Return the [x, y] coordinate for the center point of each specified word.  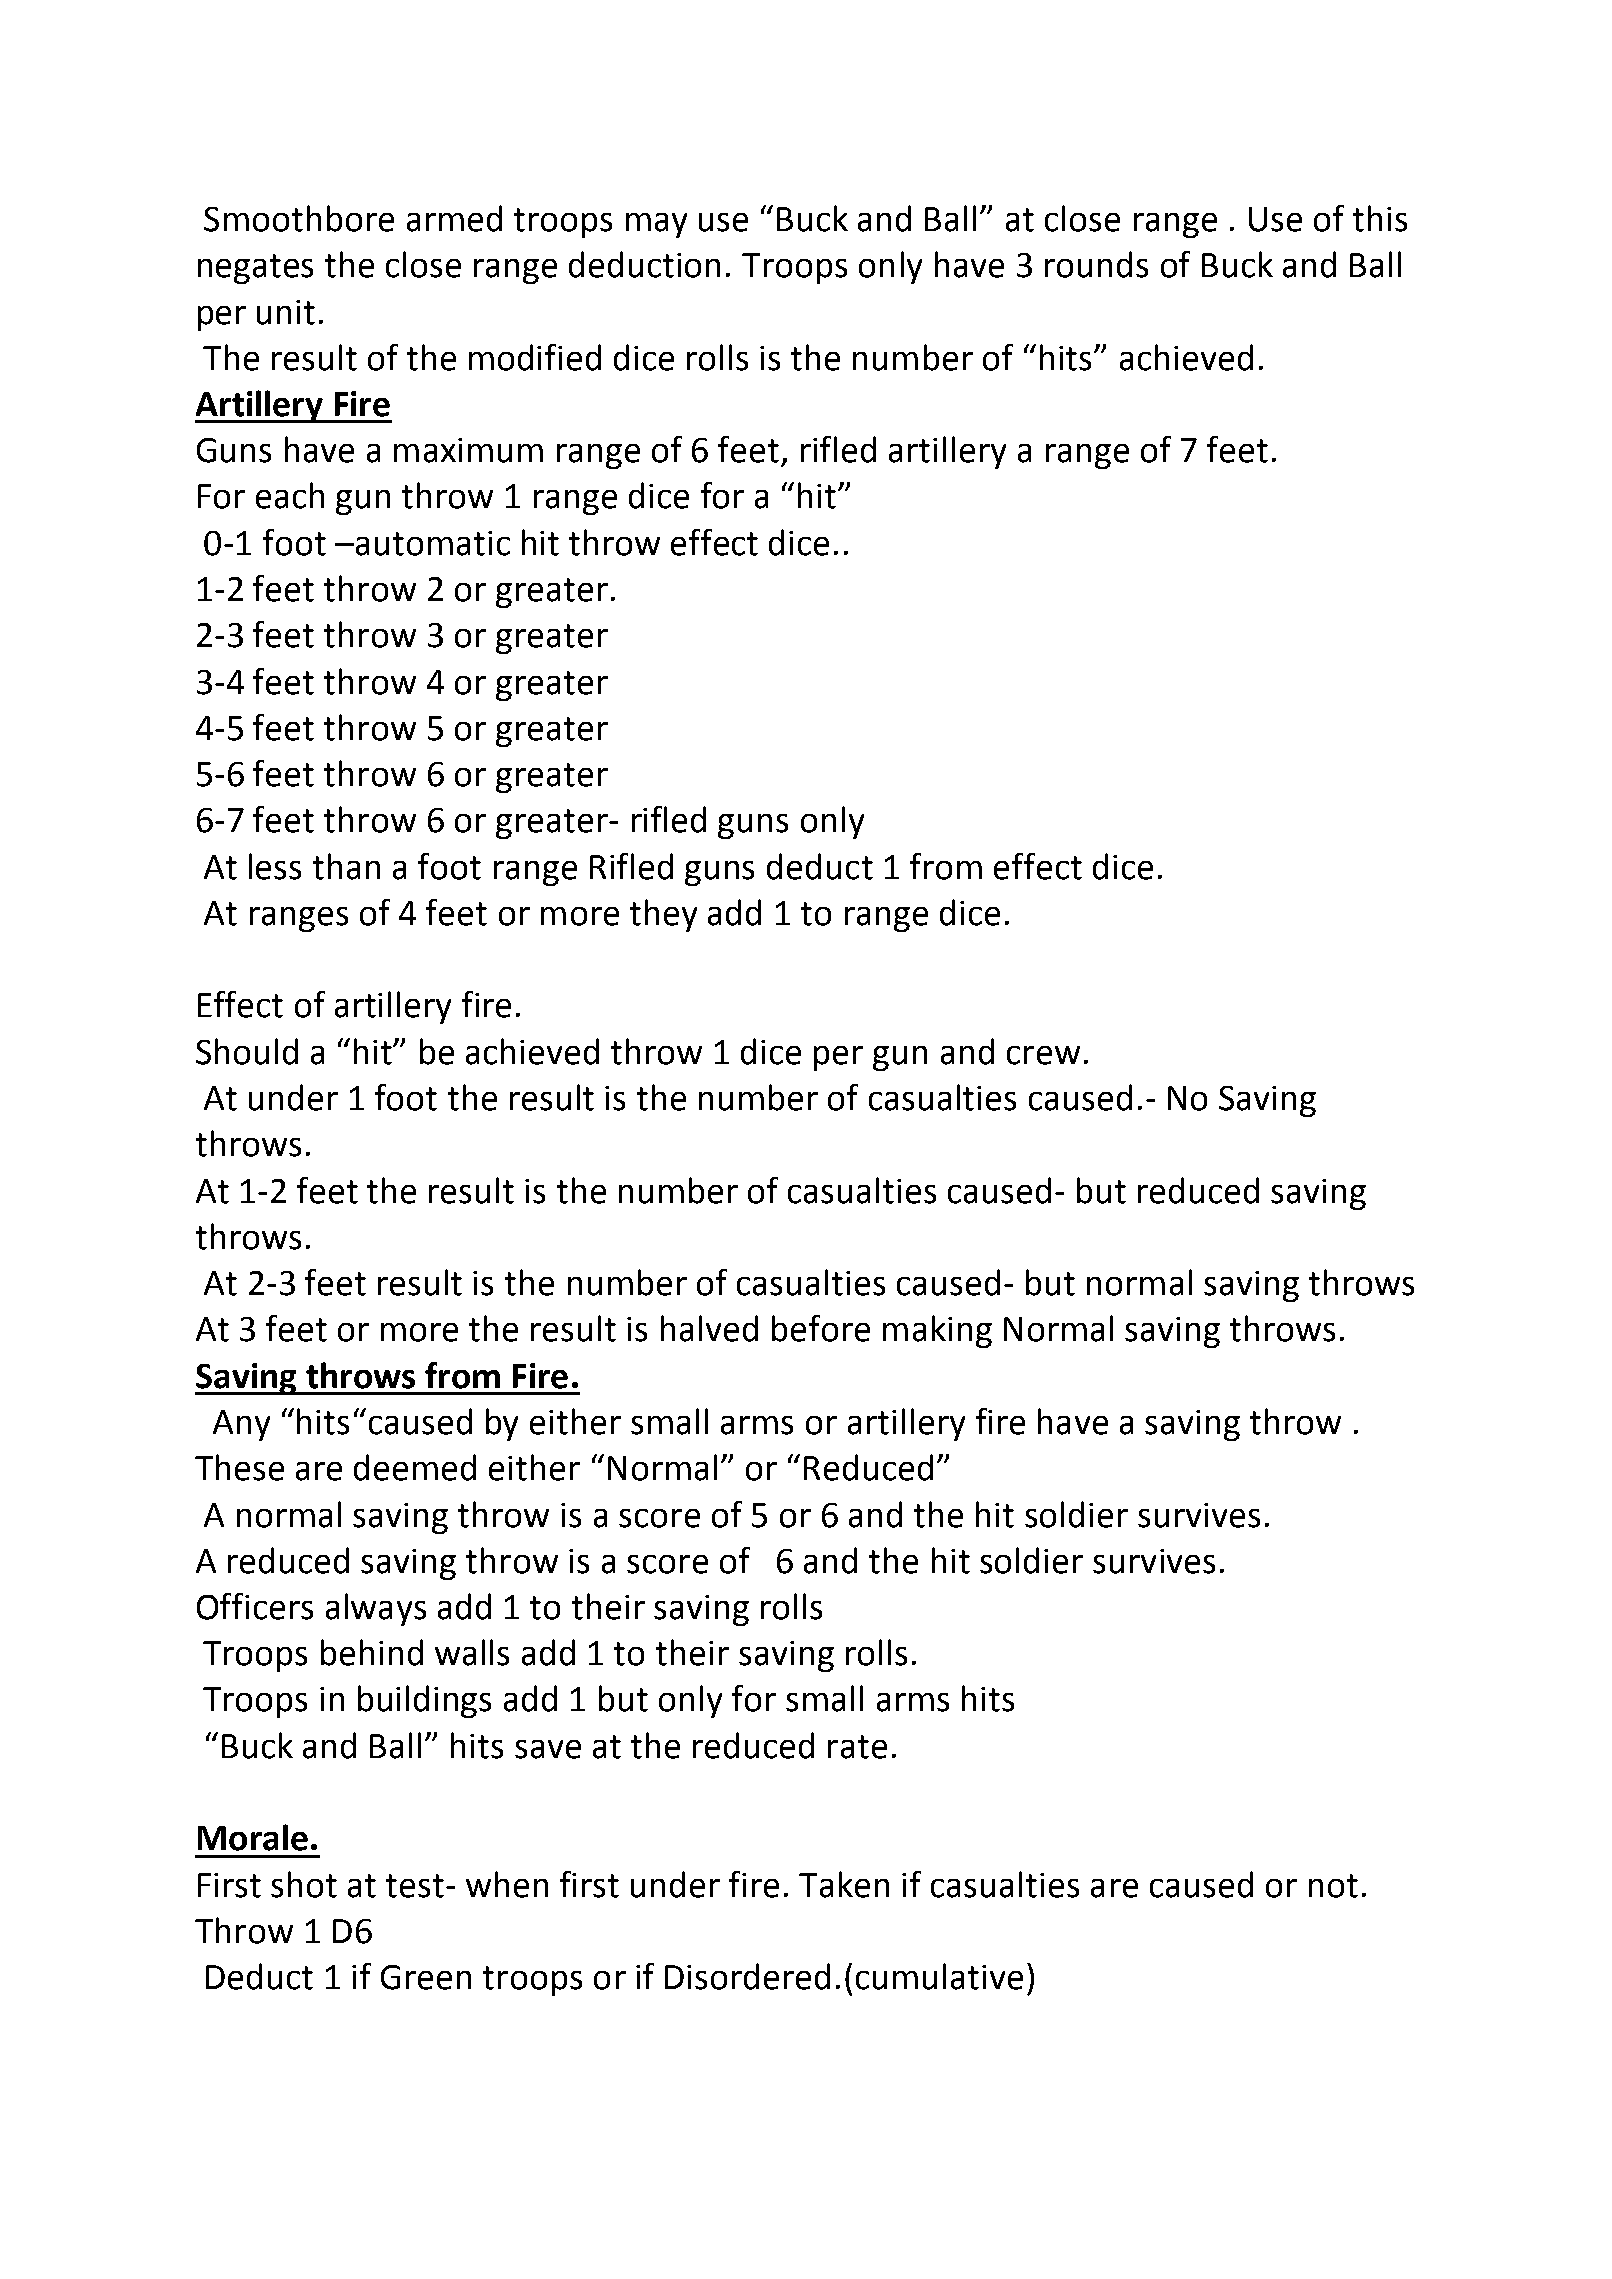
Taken [844, 1884]
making [937, 1331]
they [663, 915]
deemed [415, 1467]
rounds [1096, 264]
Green [426, 1977]
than [346, 866]
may [656, 225]
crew [1043, 1055]
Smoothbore [299, 218]
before [821, 1328]
